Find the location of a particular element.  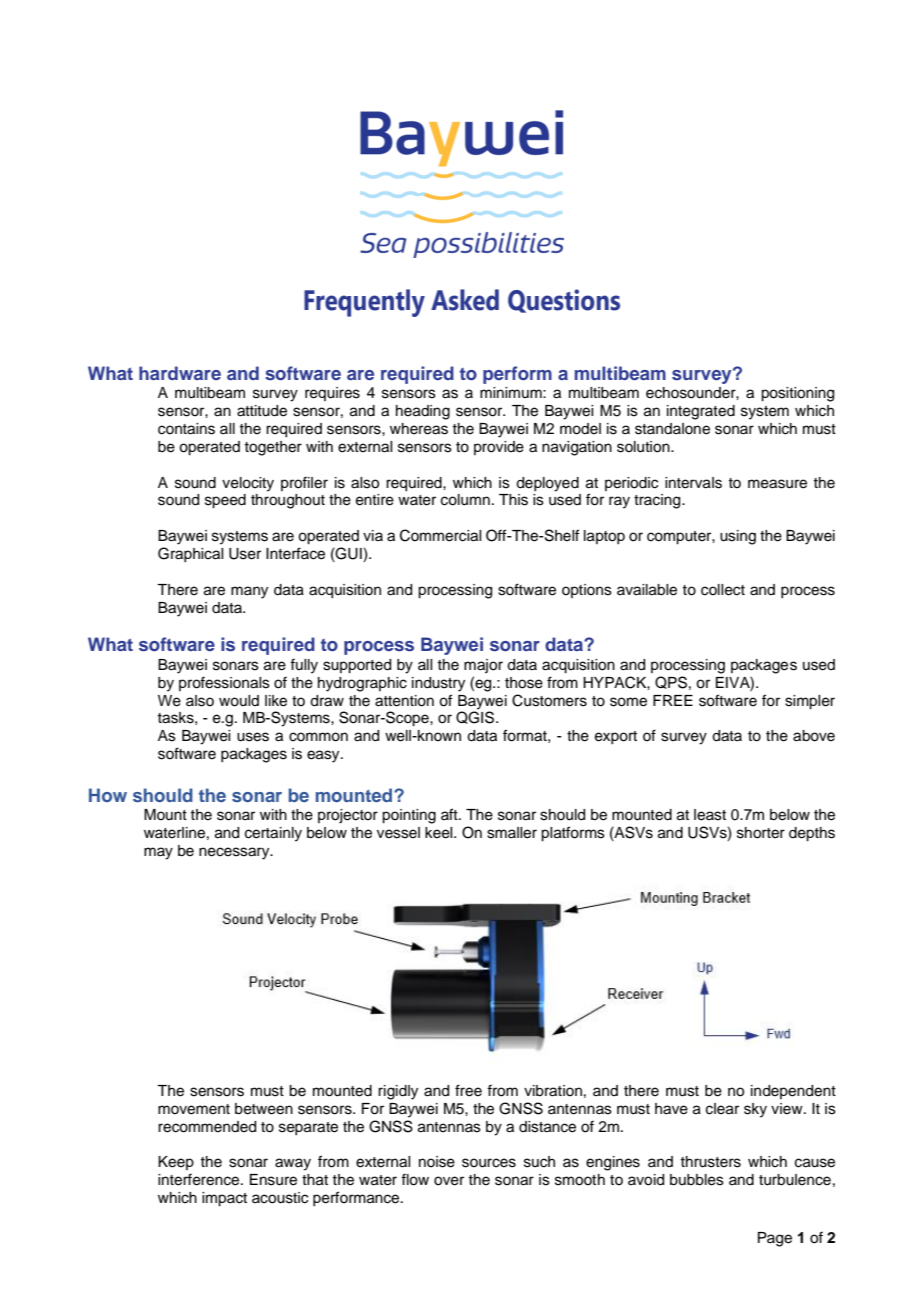

over is located at coordinates (449, 1181).
